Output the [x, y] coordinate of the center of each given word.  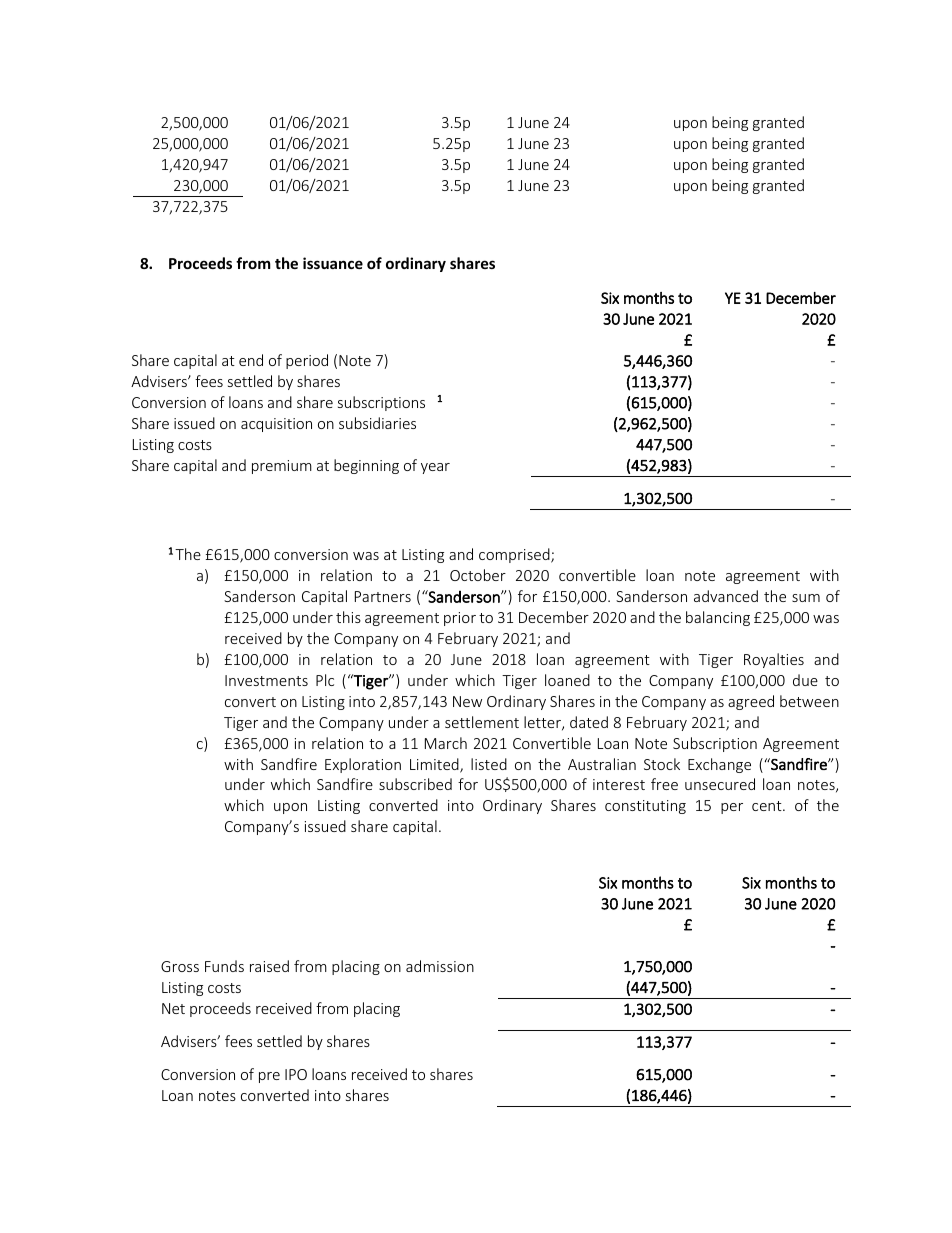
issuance [333, 263]
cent [768, 806]
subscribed [415, 784]
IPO [296, 1074]
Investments [266, 680]
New [467, 701]
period [307, 361]
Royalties [774, 660]
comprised [515, 555]
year [435, 468]
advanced [726, 596]
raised [269, 966]
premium [282, 467]
